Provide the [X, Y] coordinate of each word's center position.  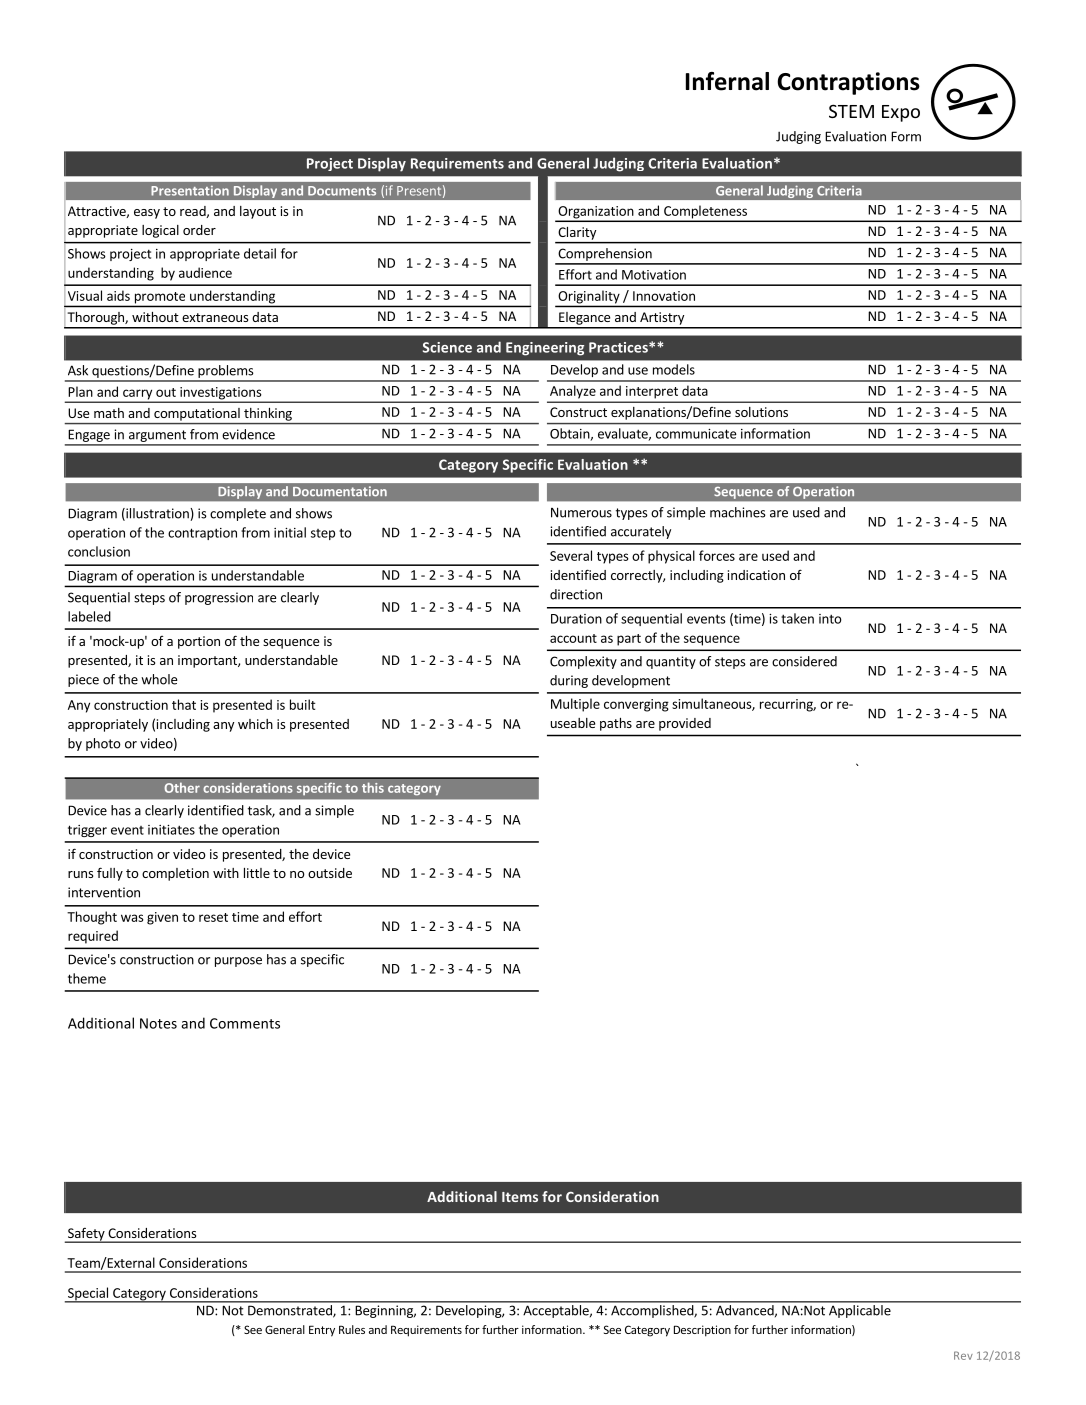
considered [804, 661]
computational [197, 414]
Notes [158, 1023]
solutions [761, 412]
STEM [851, 111]
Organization [596, 213]
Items [520, 1197]
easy [147, 214]
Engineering [545, 349]
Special [88, 1295]
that [184, 704]
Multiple [575, 705]
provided [685, 724]
